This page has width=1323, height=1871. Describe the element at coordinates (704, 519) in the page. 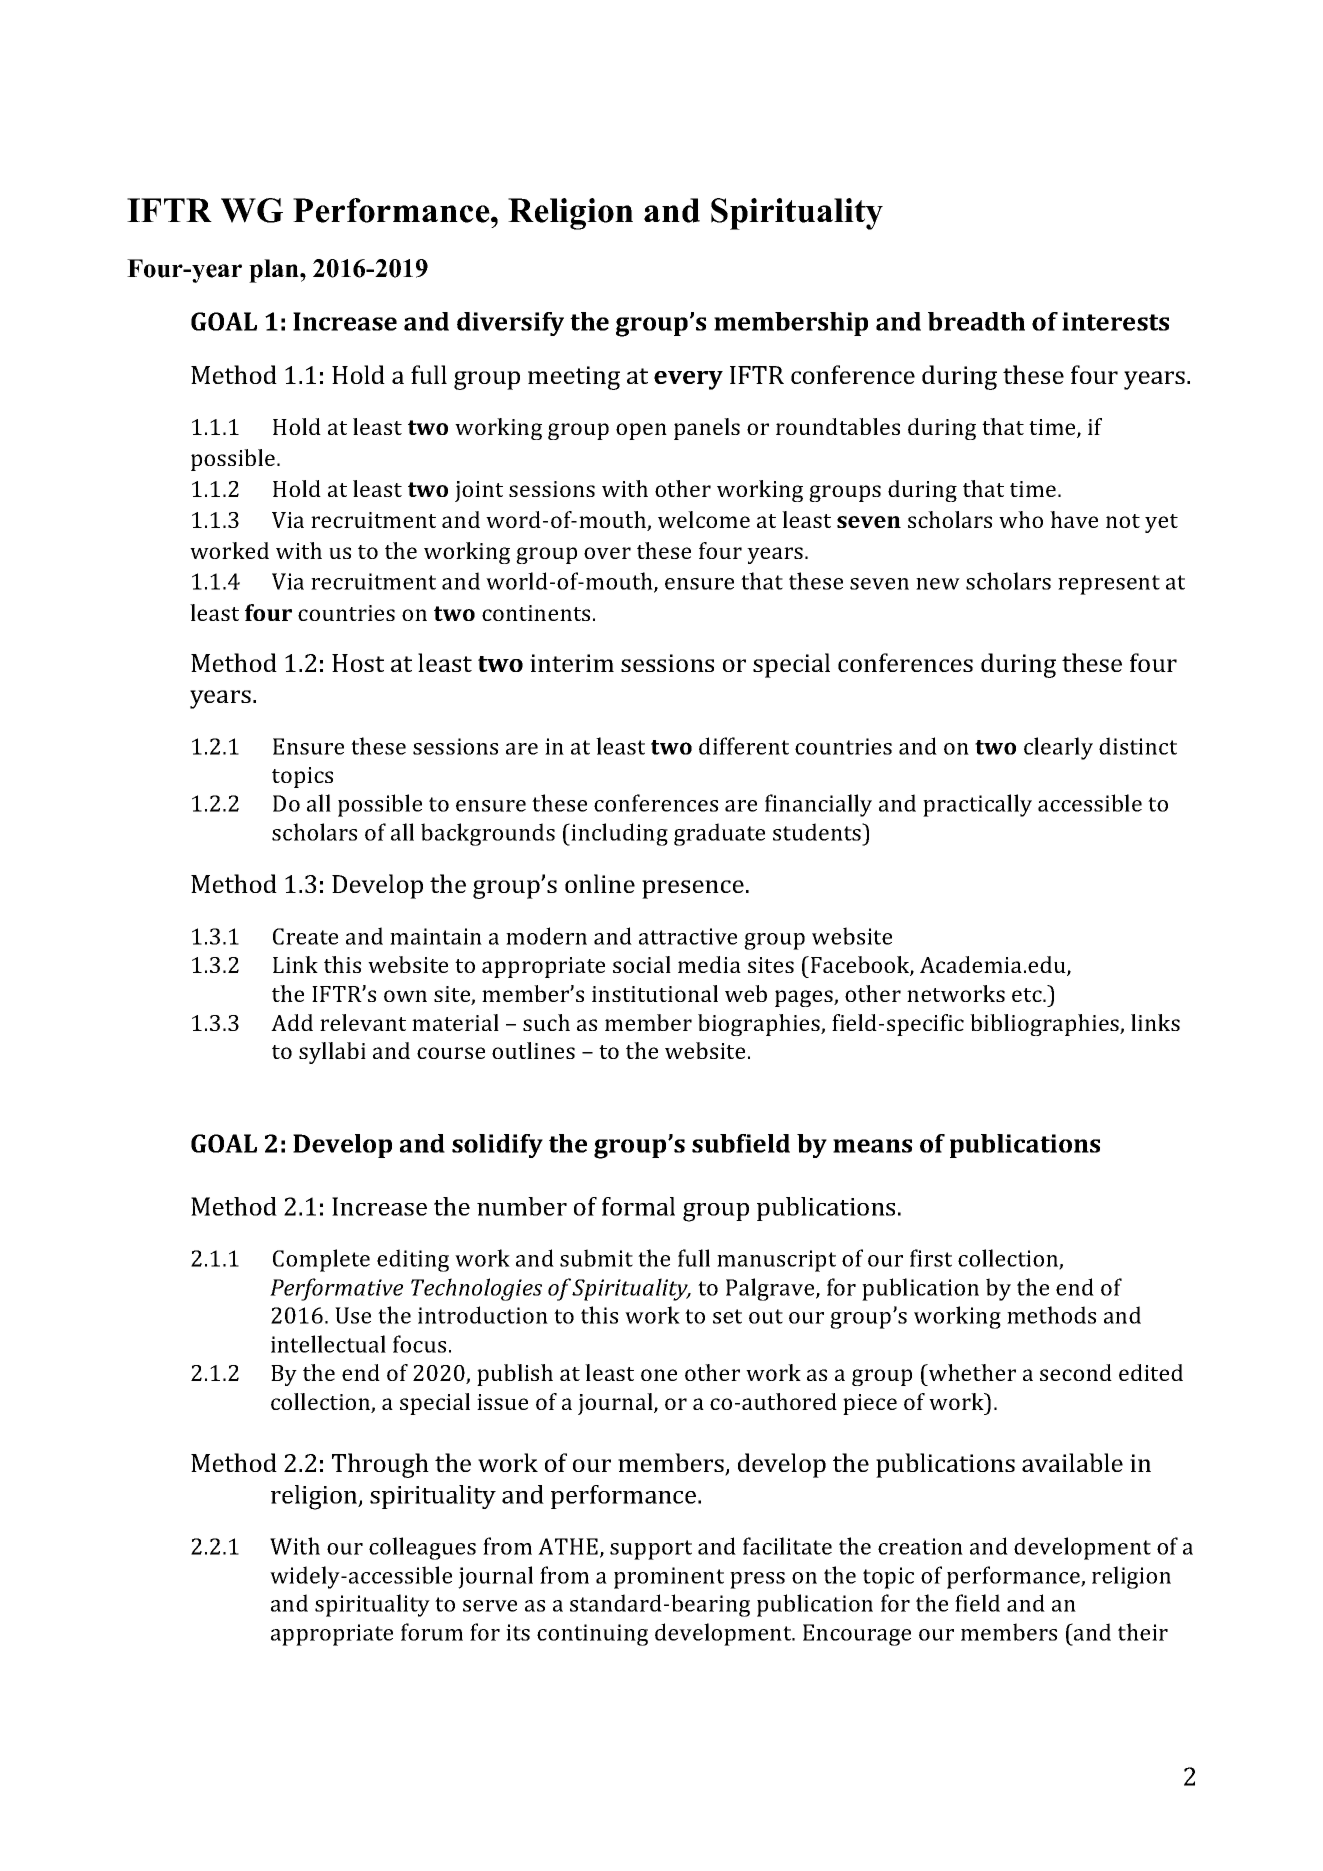

I see `welcome` at that location.
